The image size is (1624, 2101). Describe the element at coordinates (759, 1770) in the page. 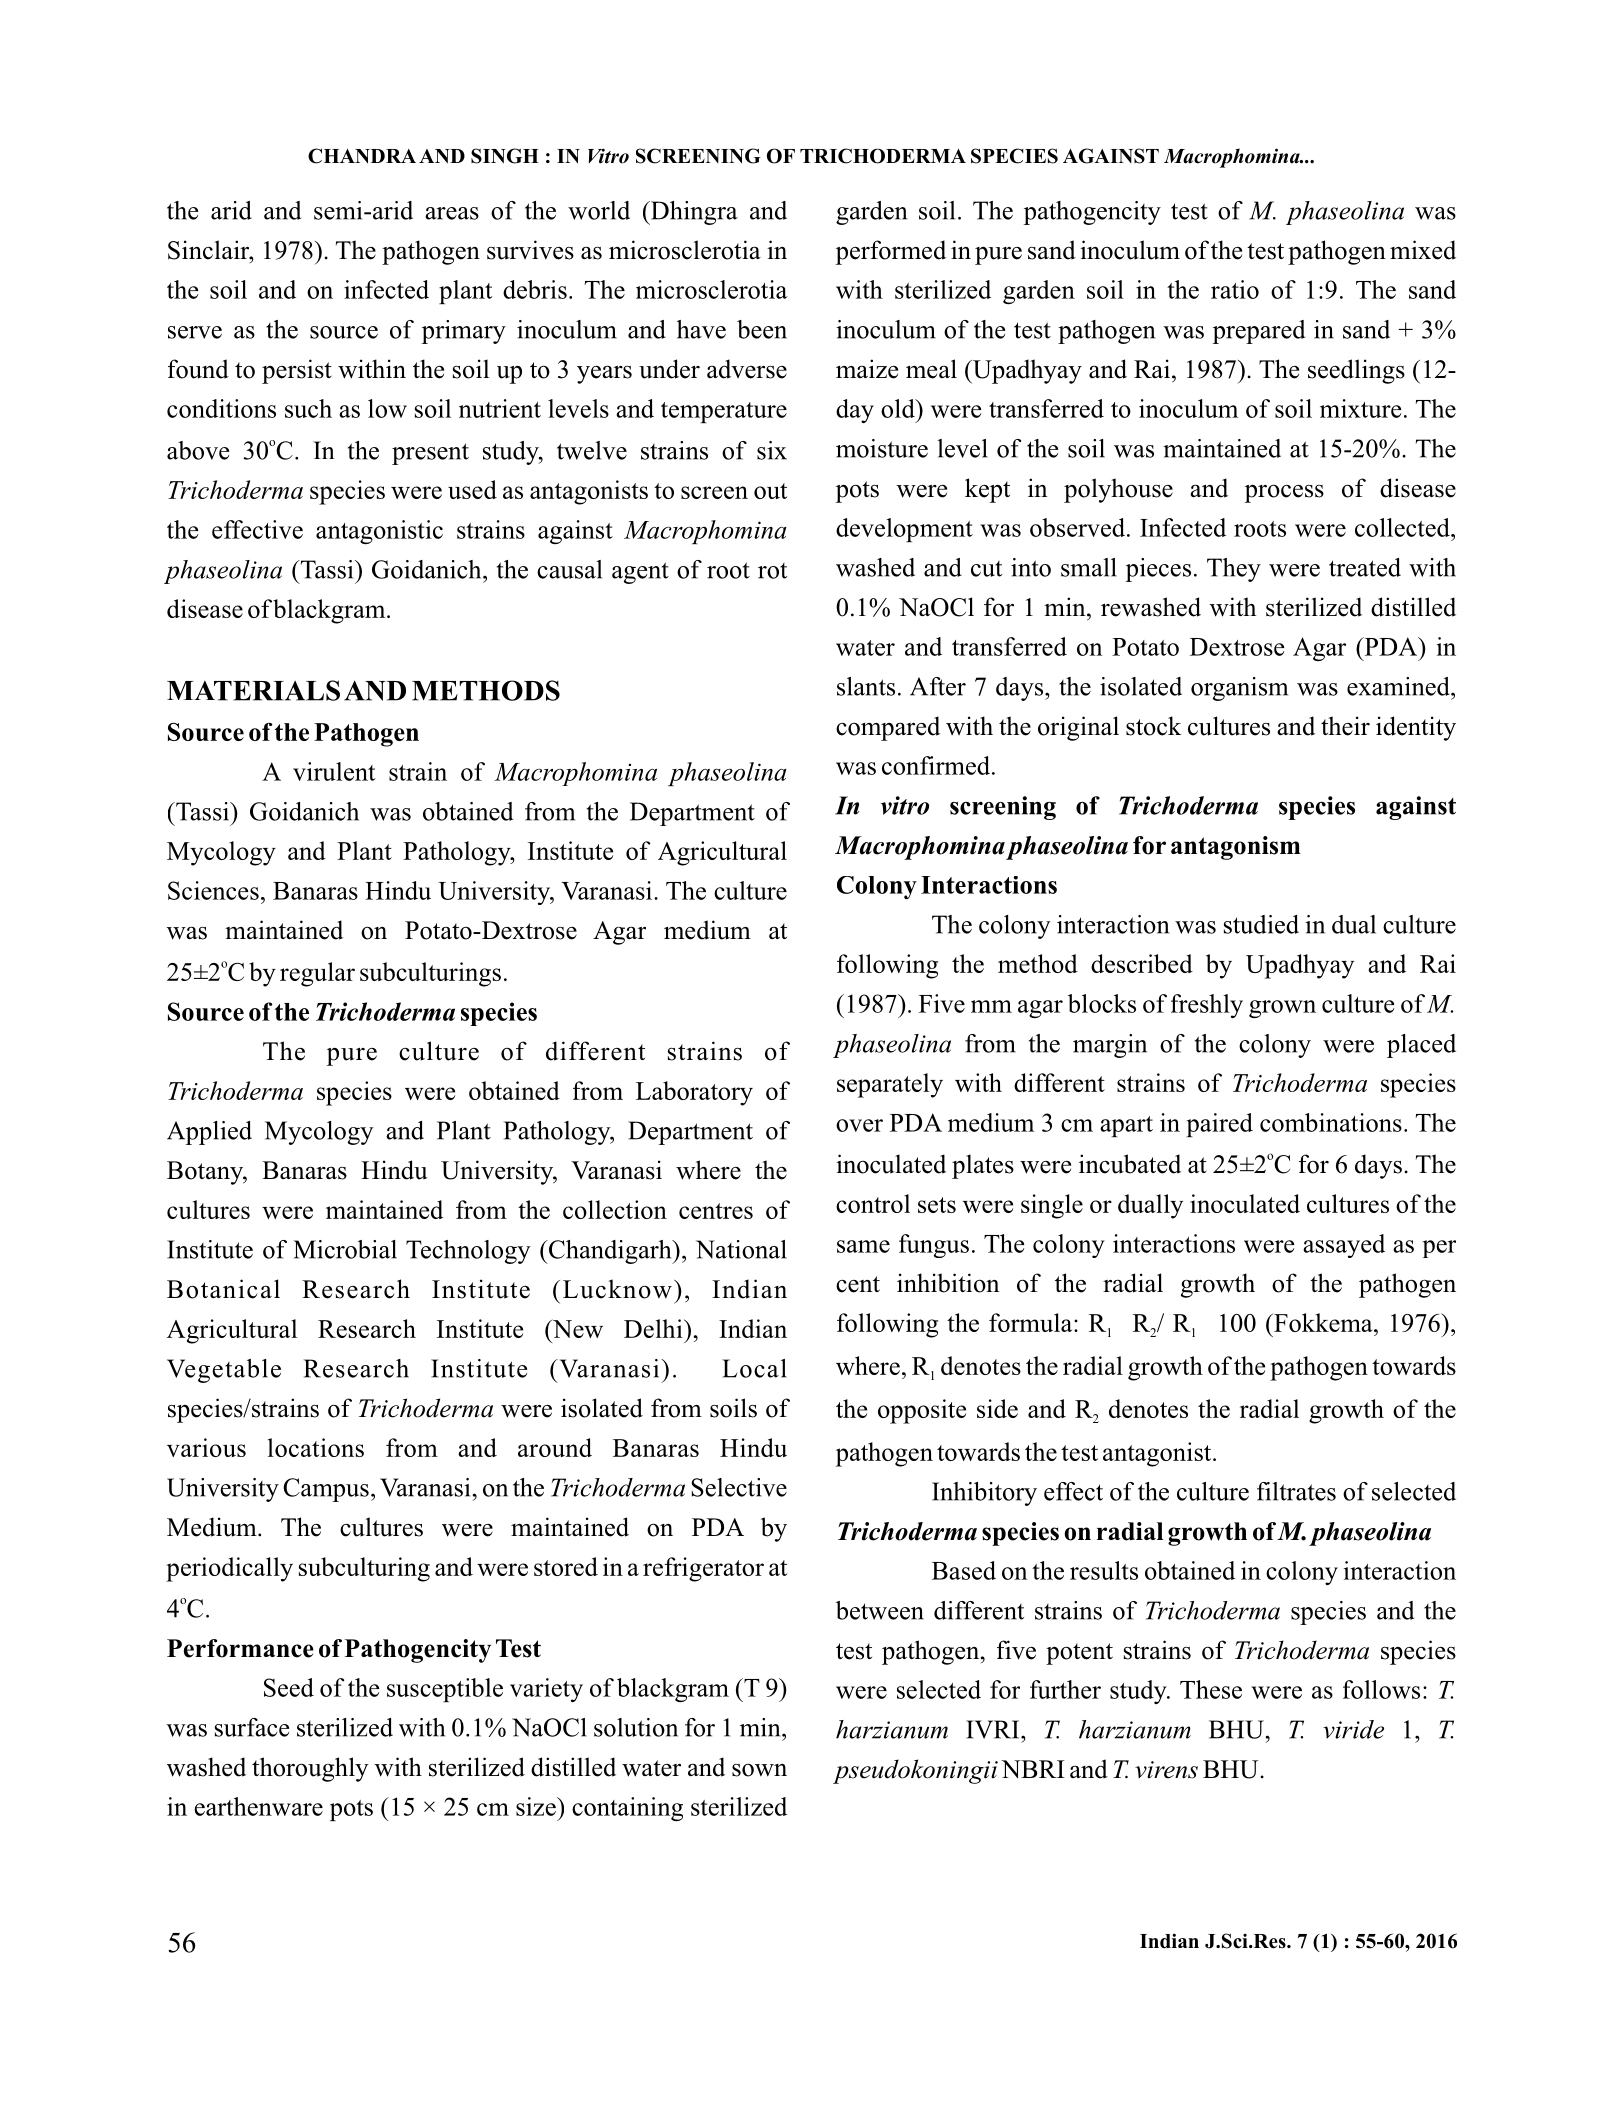

I see `sown` at that location.
